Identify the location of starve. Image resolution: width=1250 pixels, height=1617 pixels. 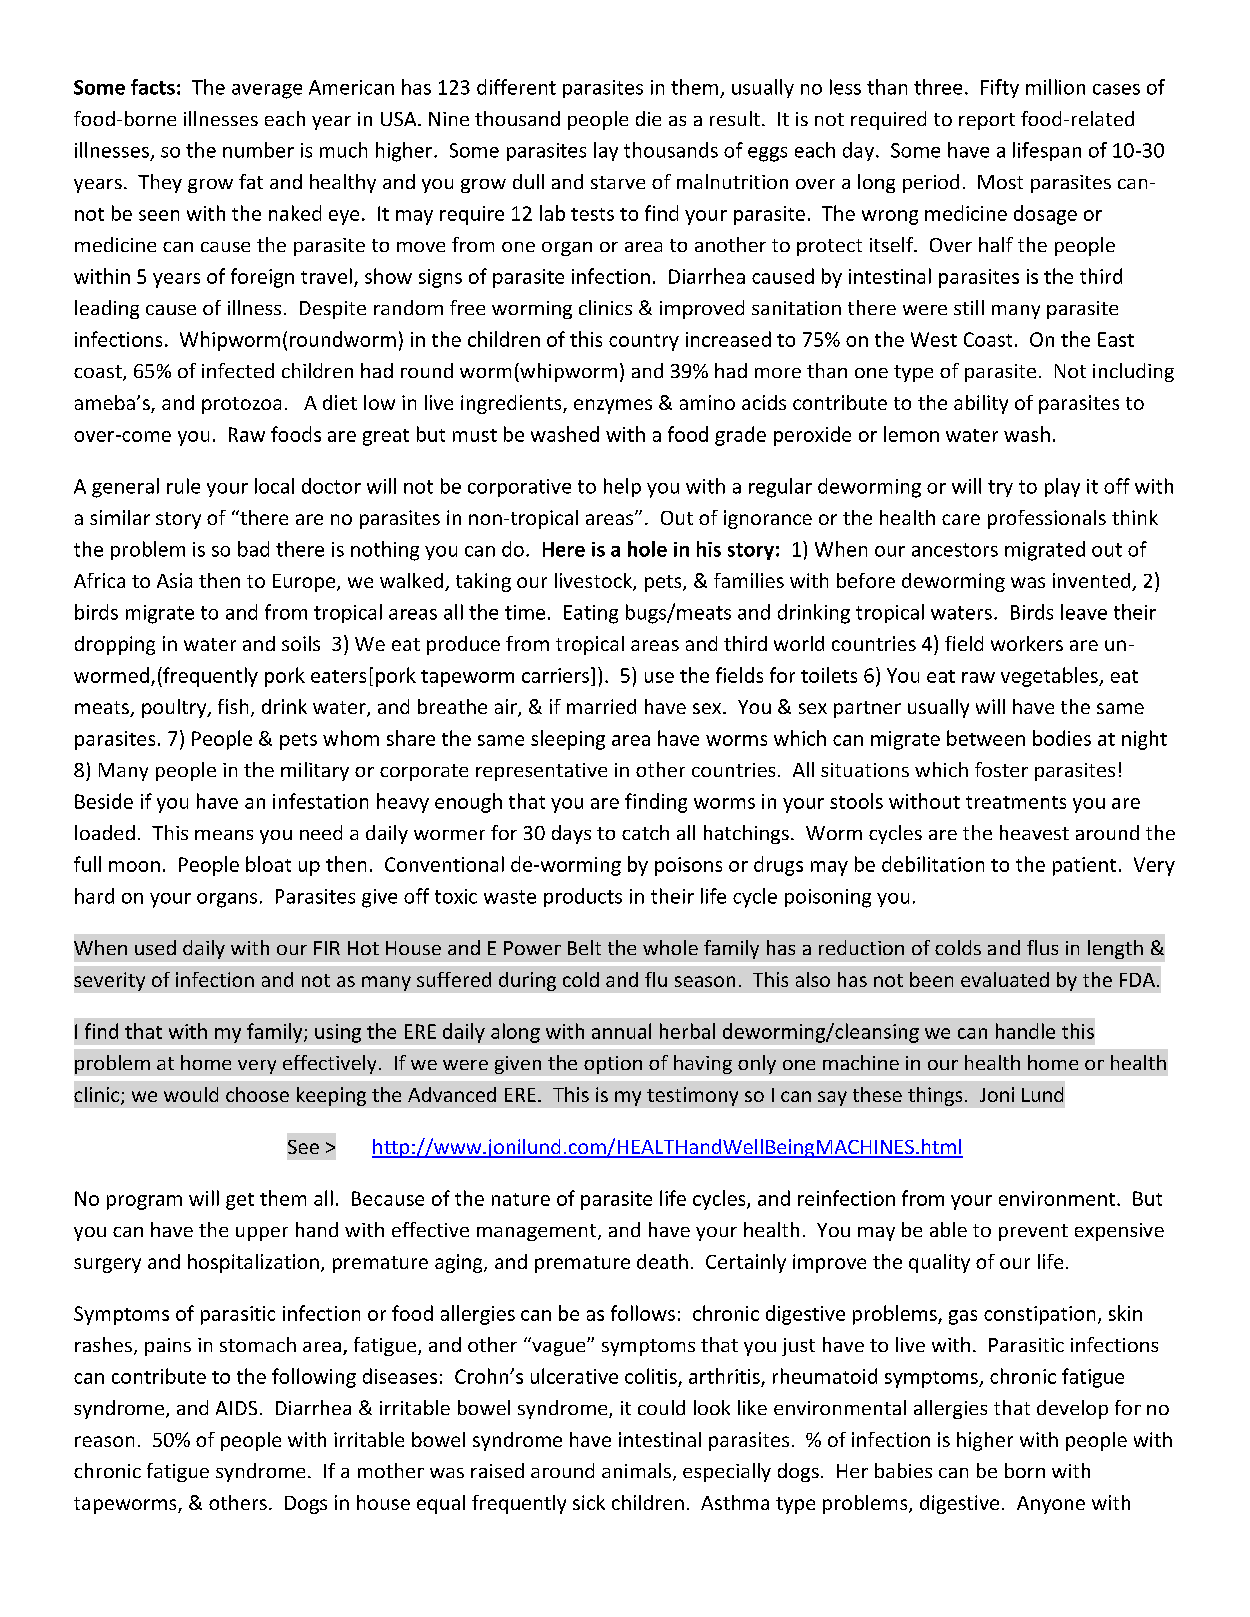
(618, 182).
